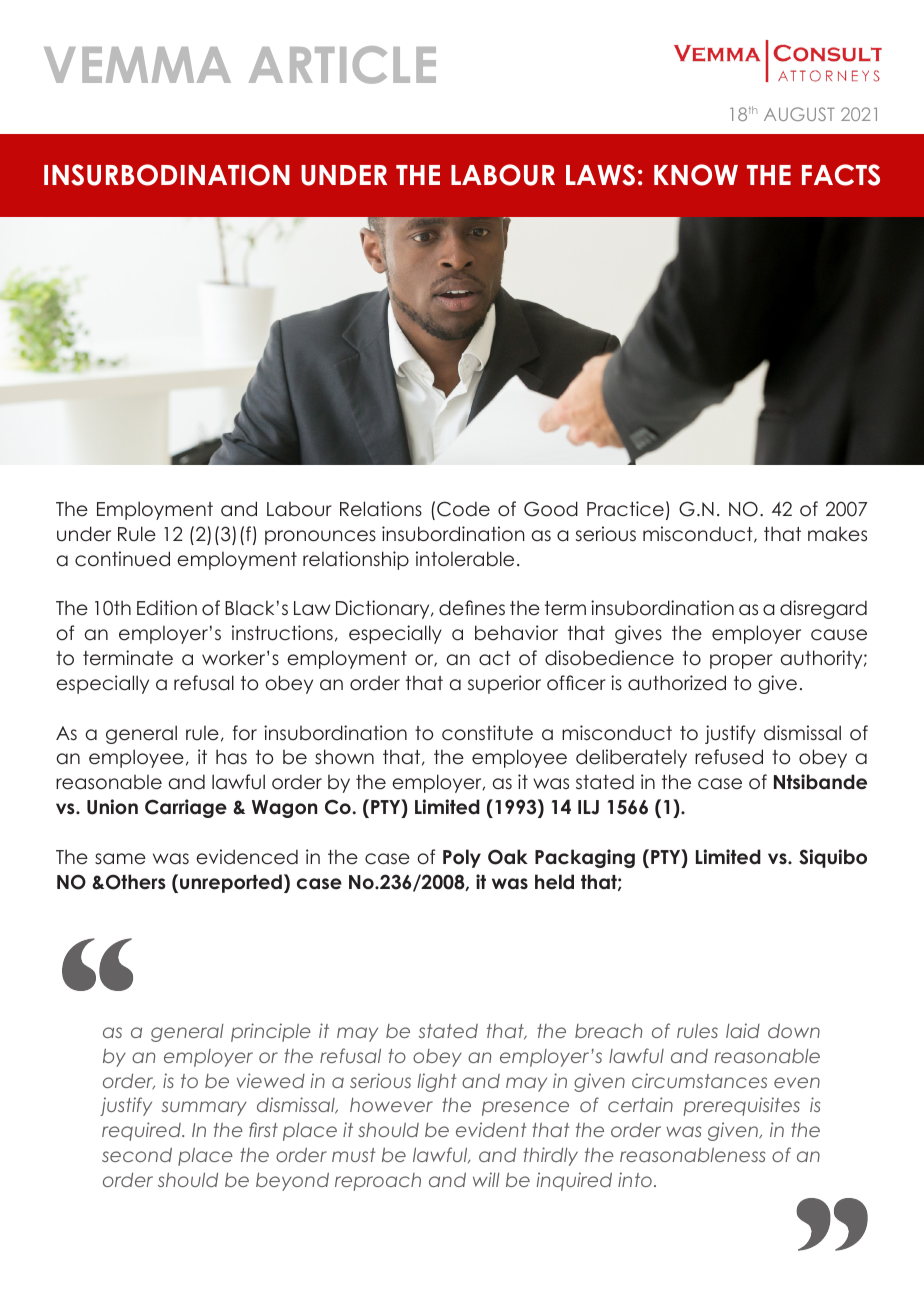 The image size is (924, 1308). I want to click on ARTICLE, so click(342, 65).
